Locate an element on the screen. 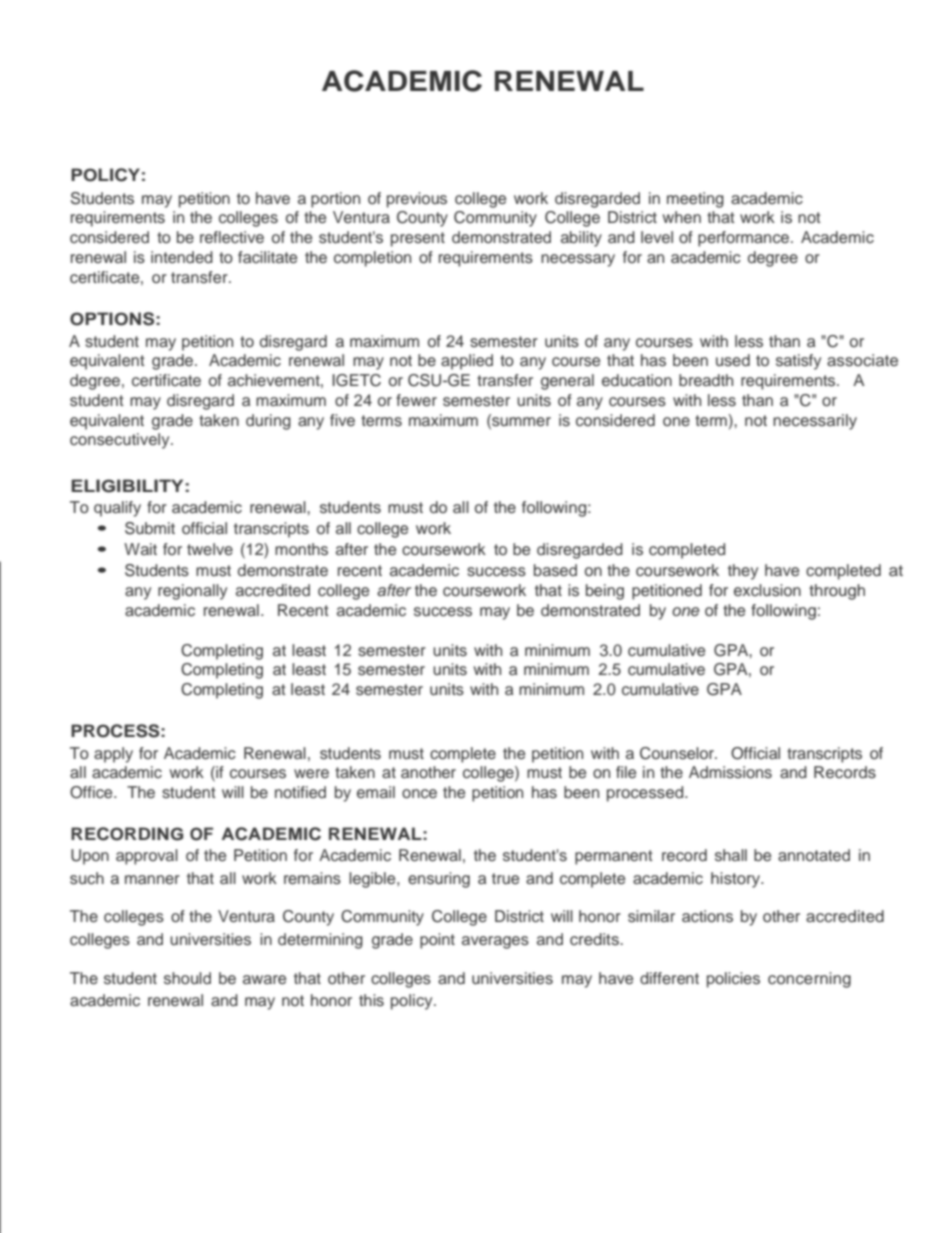  Admissions is located at coordinates (730, 772).
